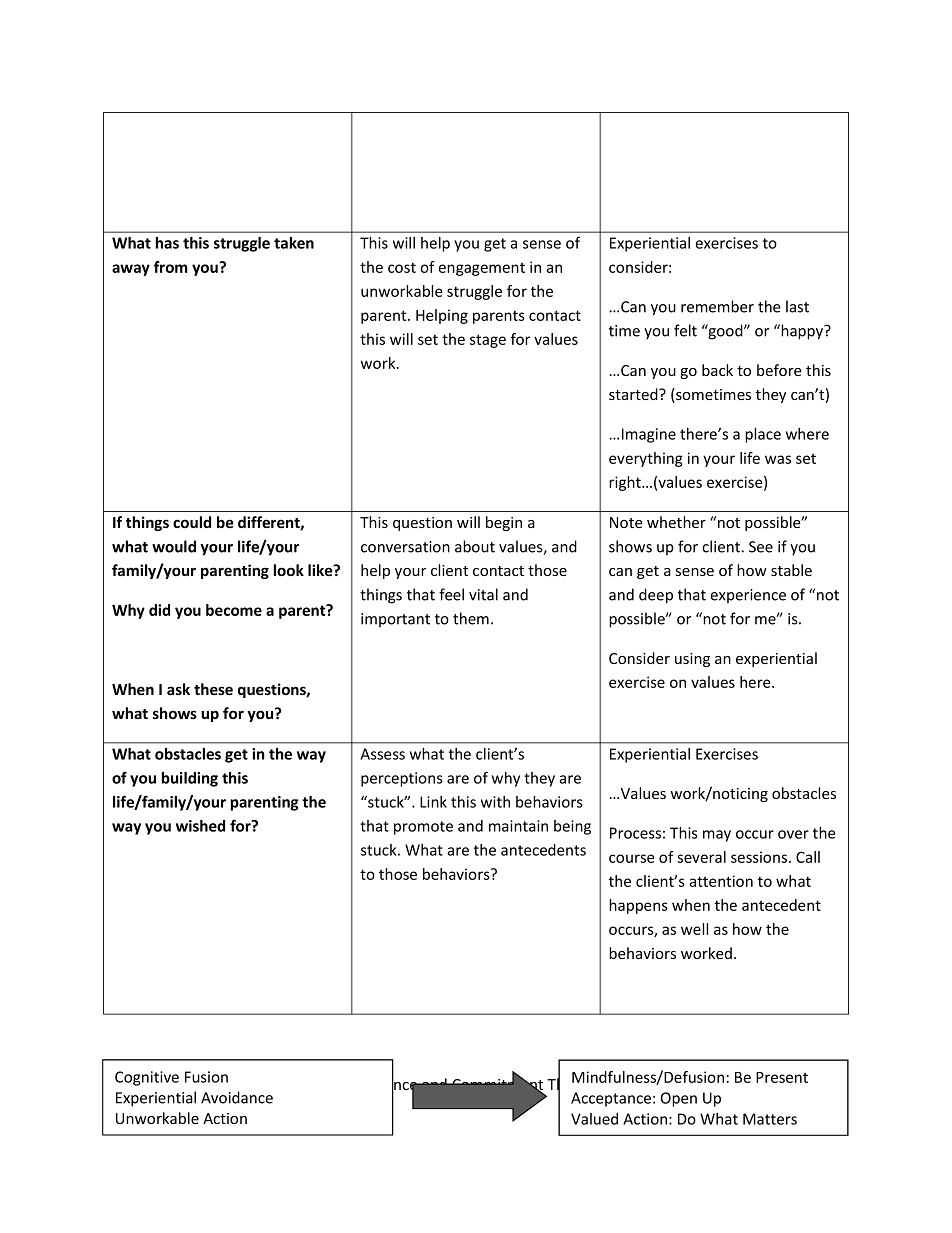 The image size is (952, 1233). Describe the element at coordinates (213, 689) in the image. I see `these` at that location.
